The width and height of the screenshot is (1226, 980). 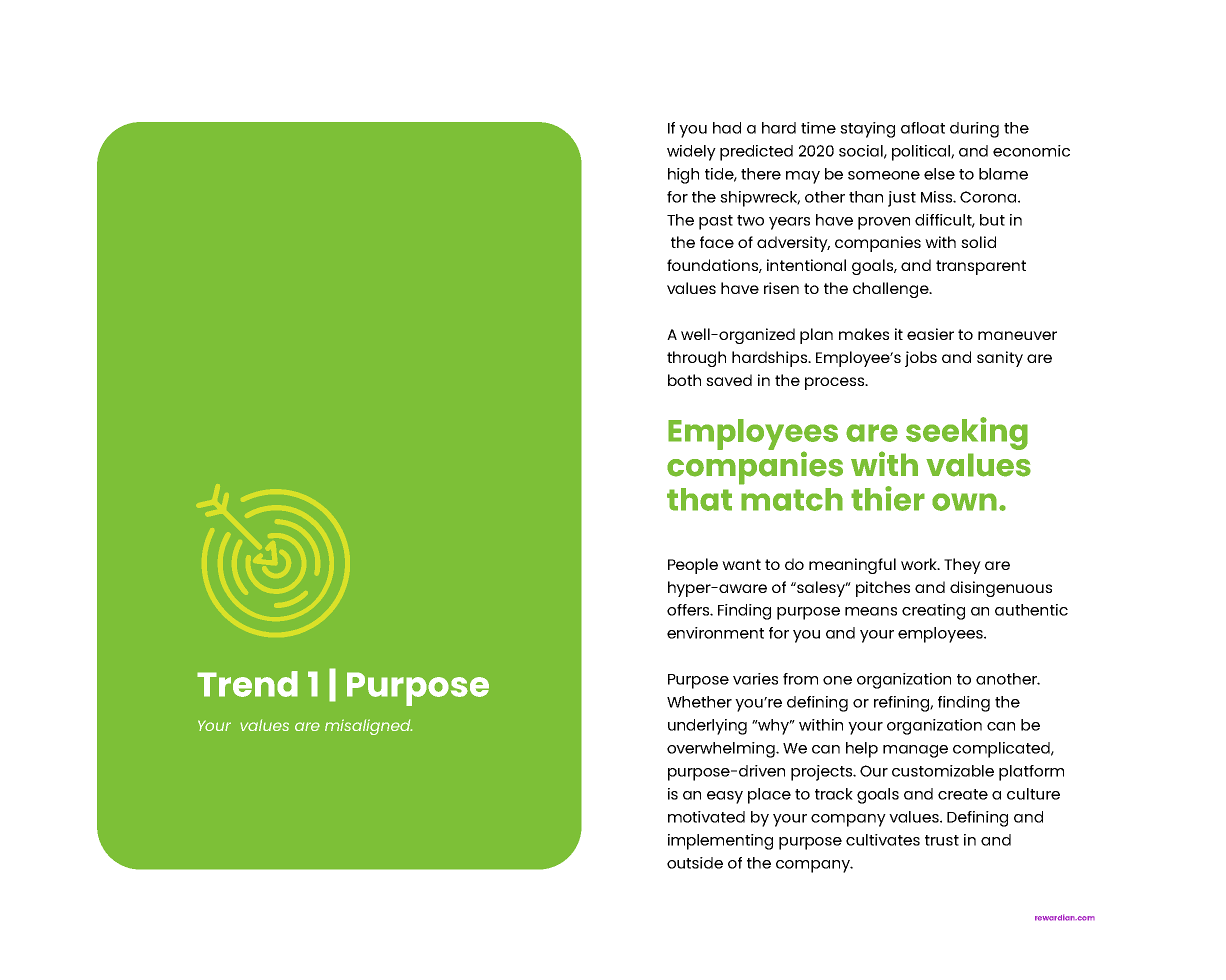 What do you see at coordinates (933, 612) in the screenshot?
I see `creating` at bounding box center [933, 612].
